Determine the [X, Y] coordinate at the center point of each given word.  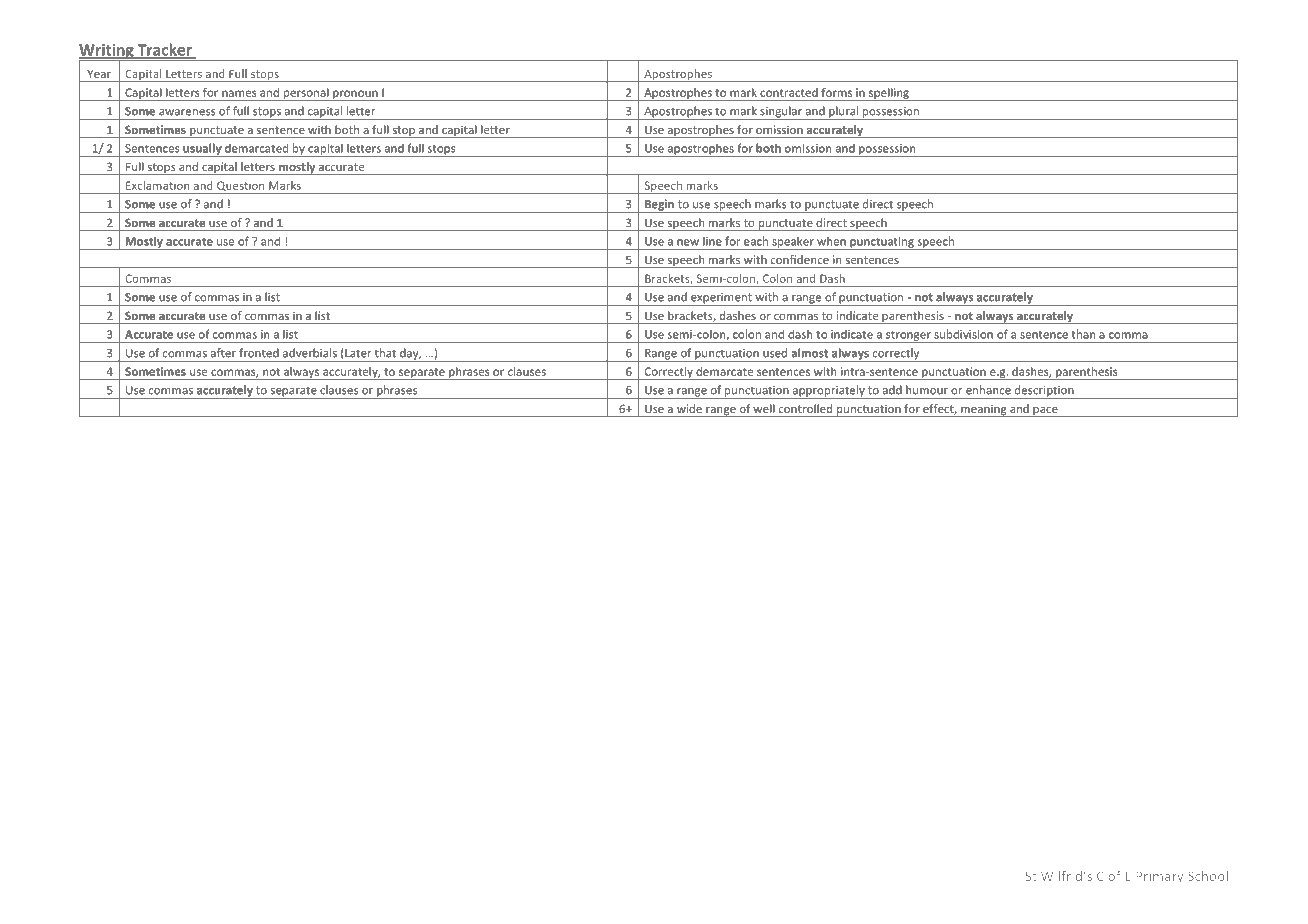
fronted [259, 353]
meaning [984, 410]
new [688, 242]
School [1208, 876]
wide [689, 408]
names [239, 93]
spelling [889, 94]
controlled [805, 408]
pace [1045, 412]
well [764, 408]
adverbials [310, 353]
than [1083, 334]
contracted [789, 92]
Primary [1159, 877]
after [223, 353]
